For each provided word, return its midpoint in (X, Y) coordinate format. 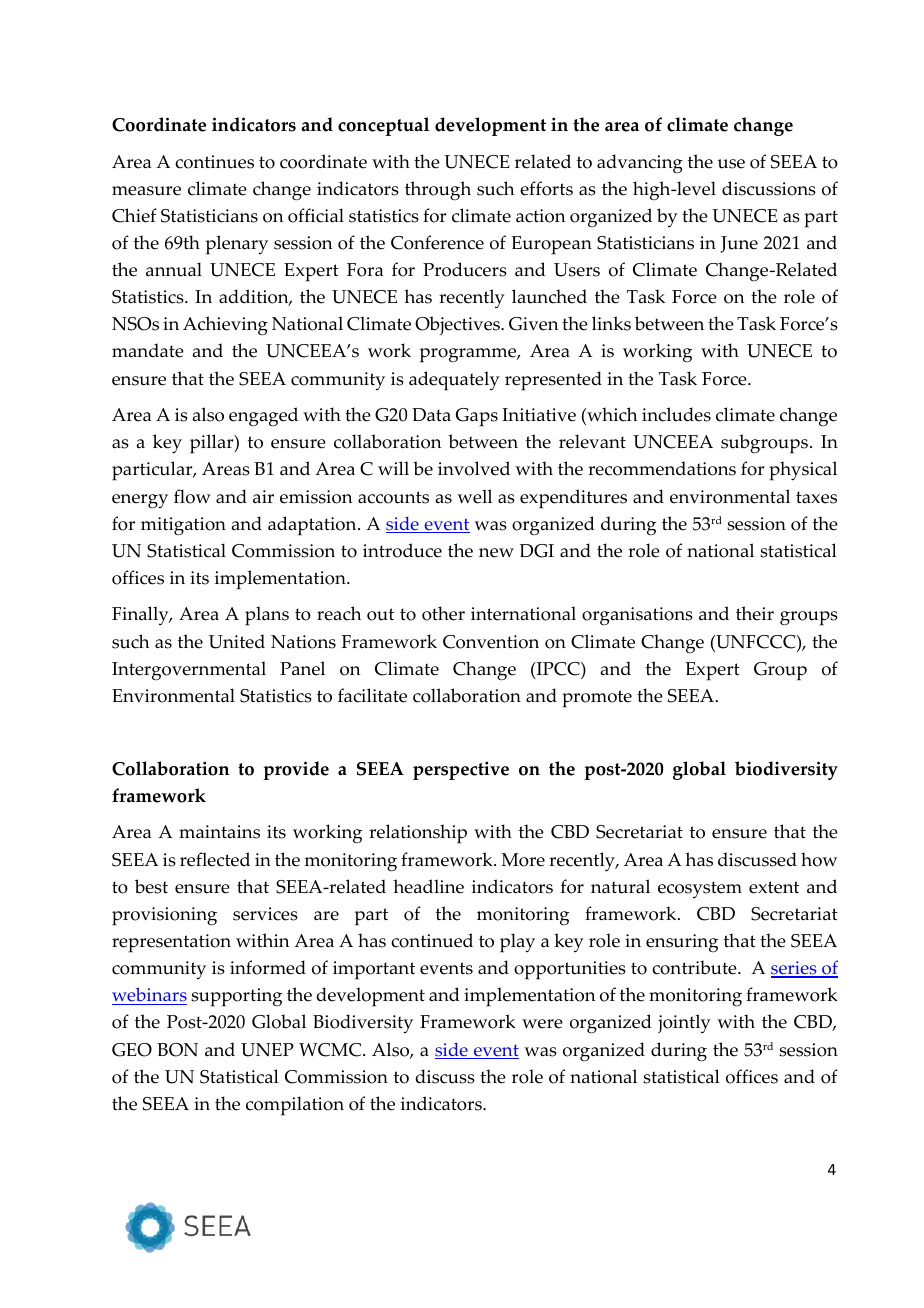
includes (676, 414)
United (237, 641)
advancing (640, 163)
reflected (215, 859)
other (443, 613)
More (523, 860)
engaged (263, 417)
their (755, 613)
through (438, 191)
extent (774, 887)
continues (214, 162)
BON (177, 1050)
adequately (454, 381)
